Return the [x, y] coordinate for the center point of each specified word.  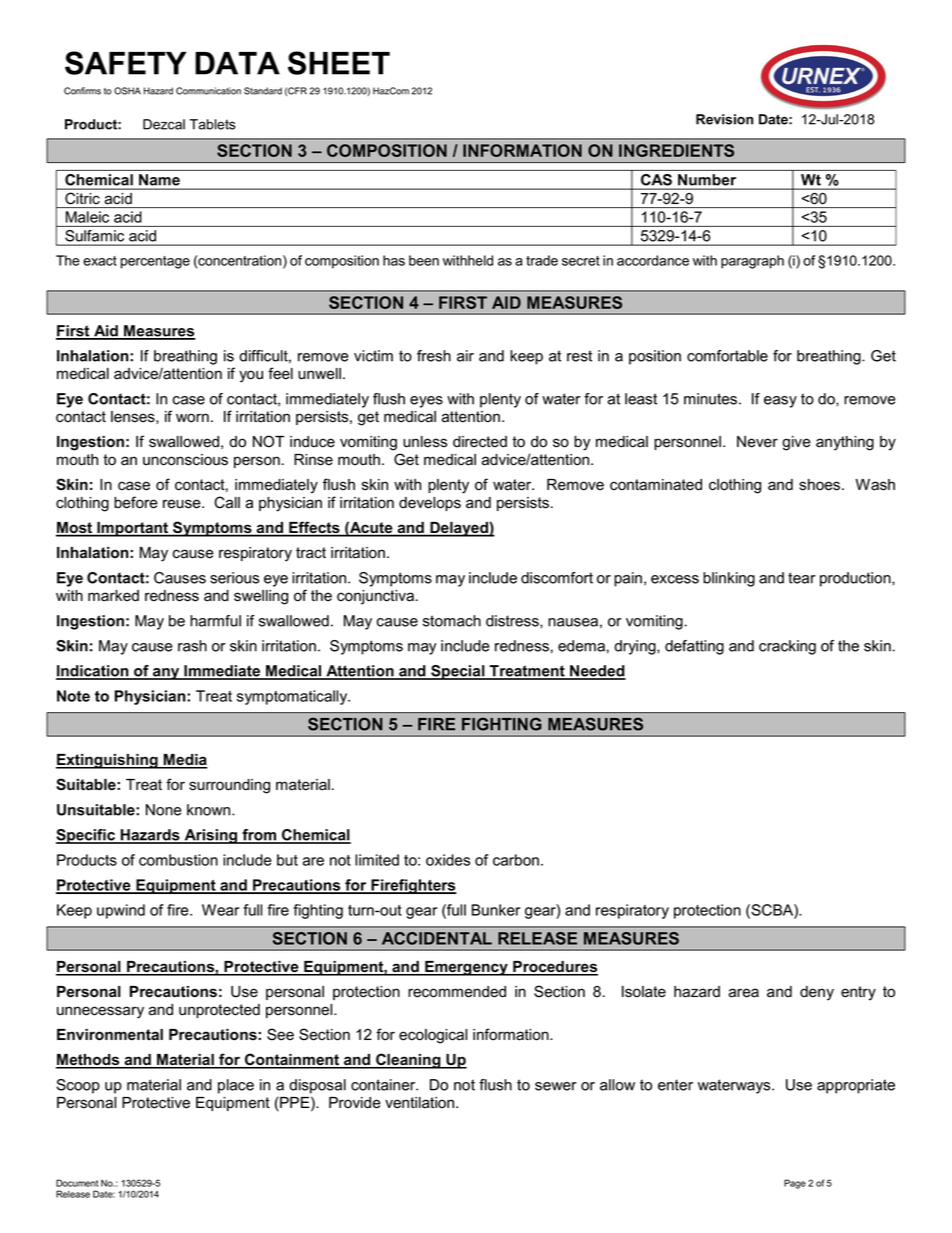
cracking [787, 647]
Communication [208, 91]
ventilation [421, 1103]
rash [192, 646]
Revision [724, 119]
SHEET [339, 63]
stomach [452, 621]
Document [77, 1183]
